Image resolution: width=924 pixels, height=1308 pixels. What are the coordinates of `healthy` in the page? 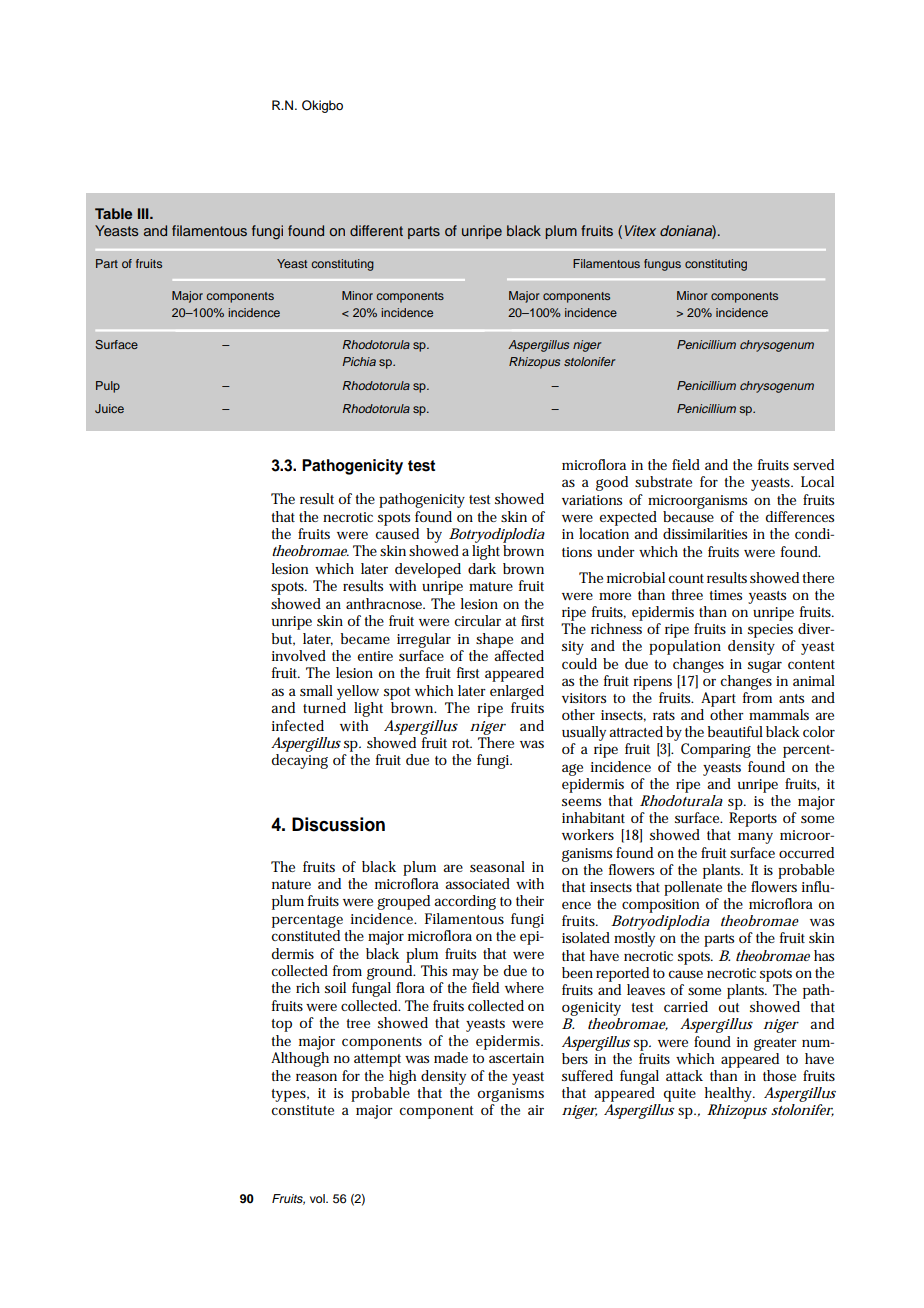 It's located at (730, 1094).
